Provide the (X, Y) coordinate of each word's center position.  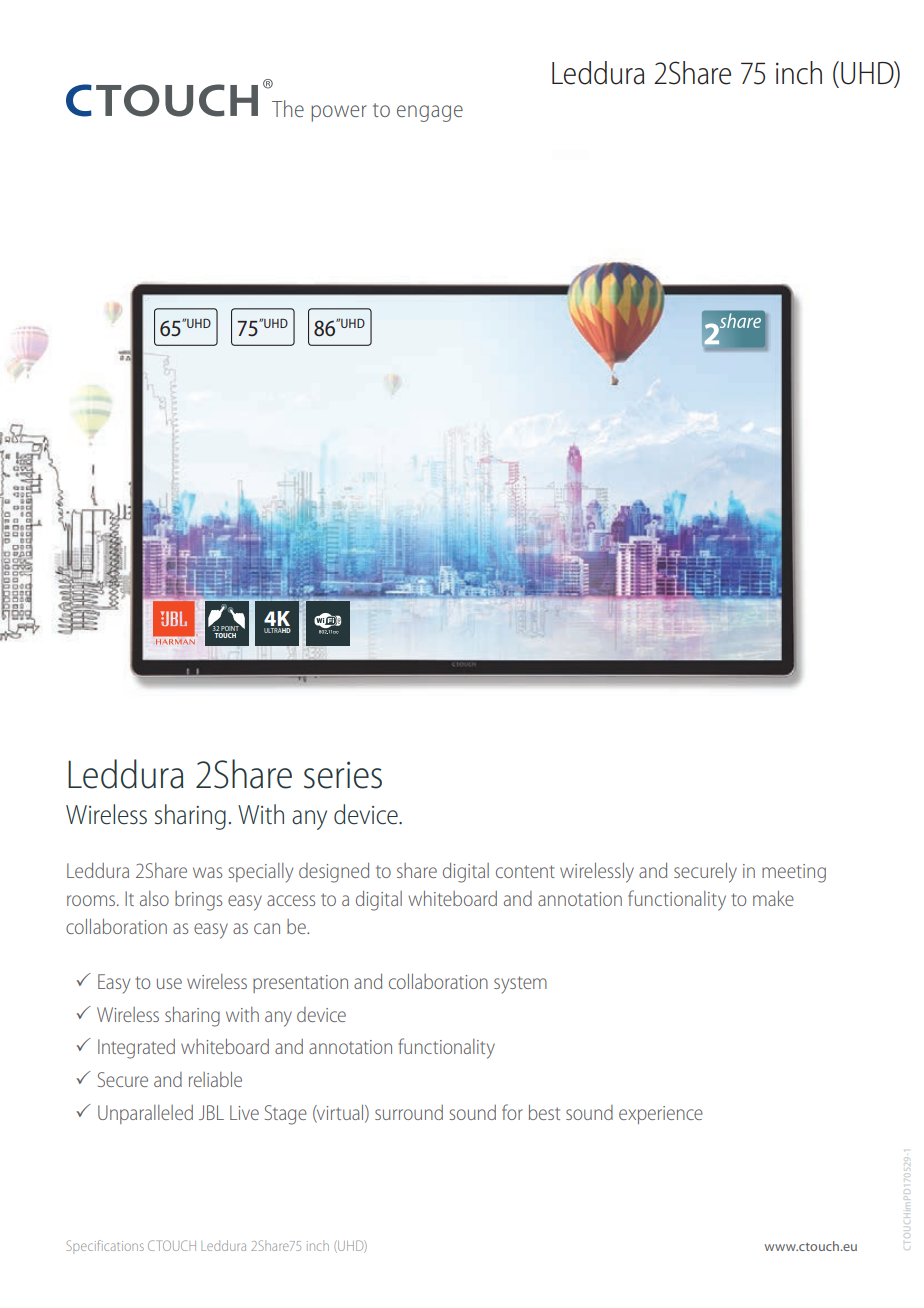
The (288, 108)
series (343, 775)
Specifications (105, 1247)
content (525, 871)
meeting (794, 873)
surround (409, 1112)
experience (661, 1115)
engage (430, 113)
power (339, 113)
